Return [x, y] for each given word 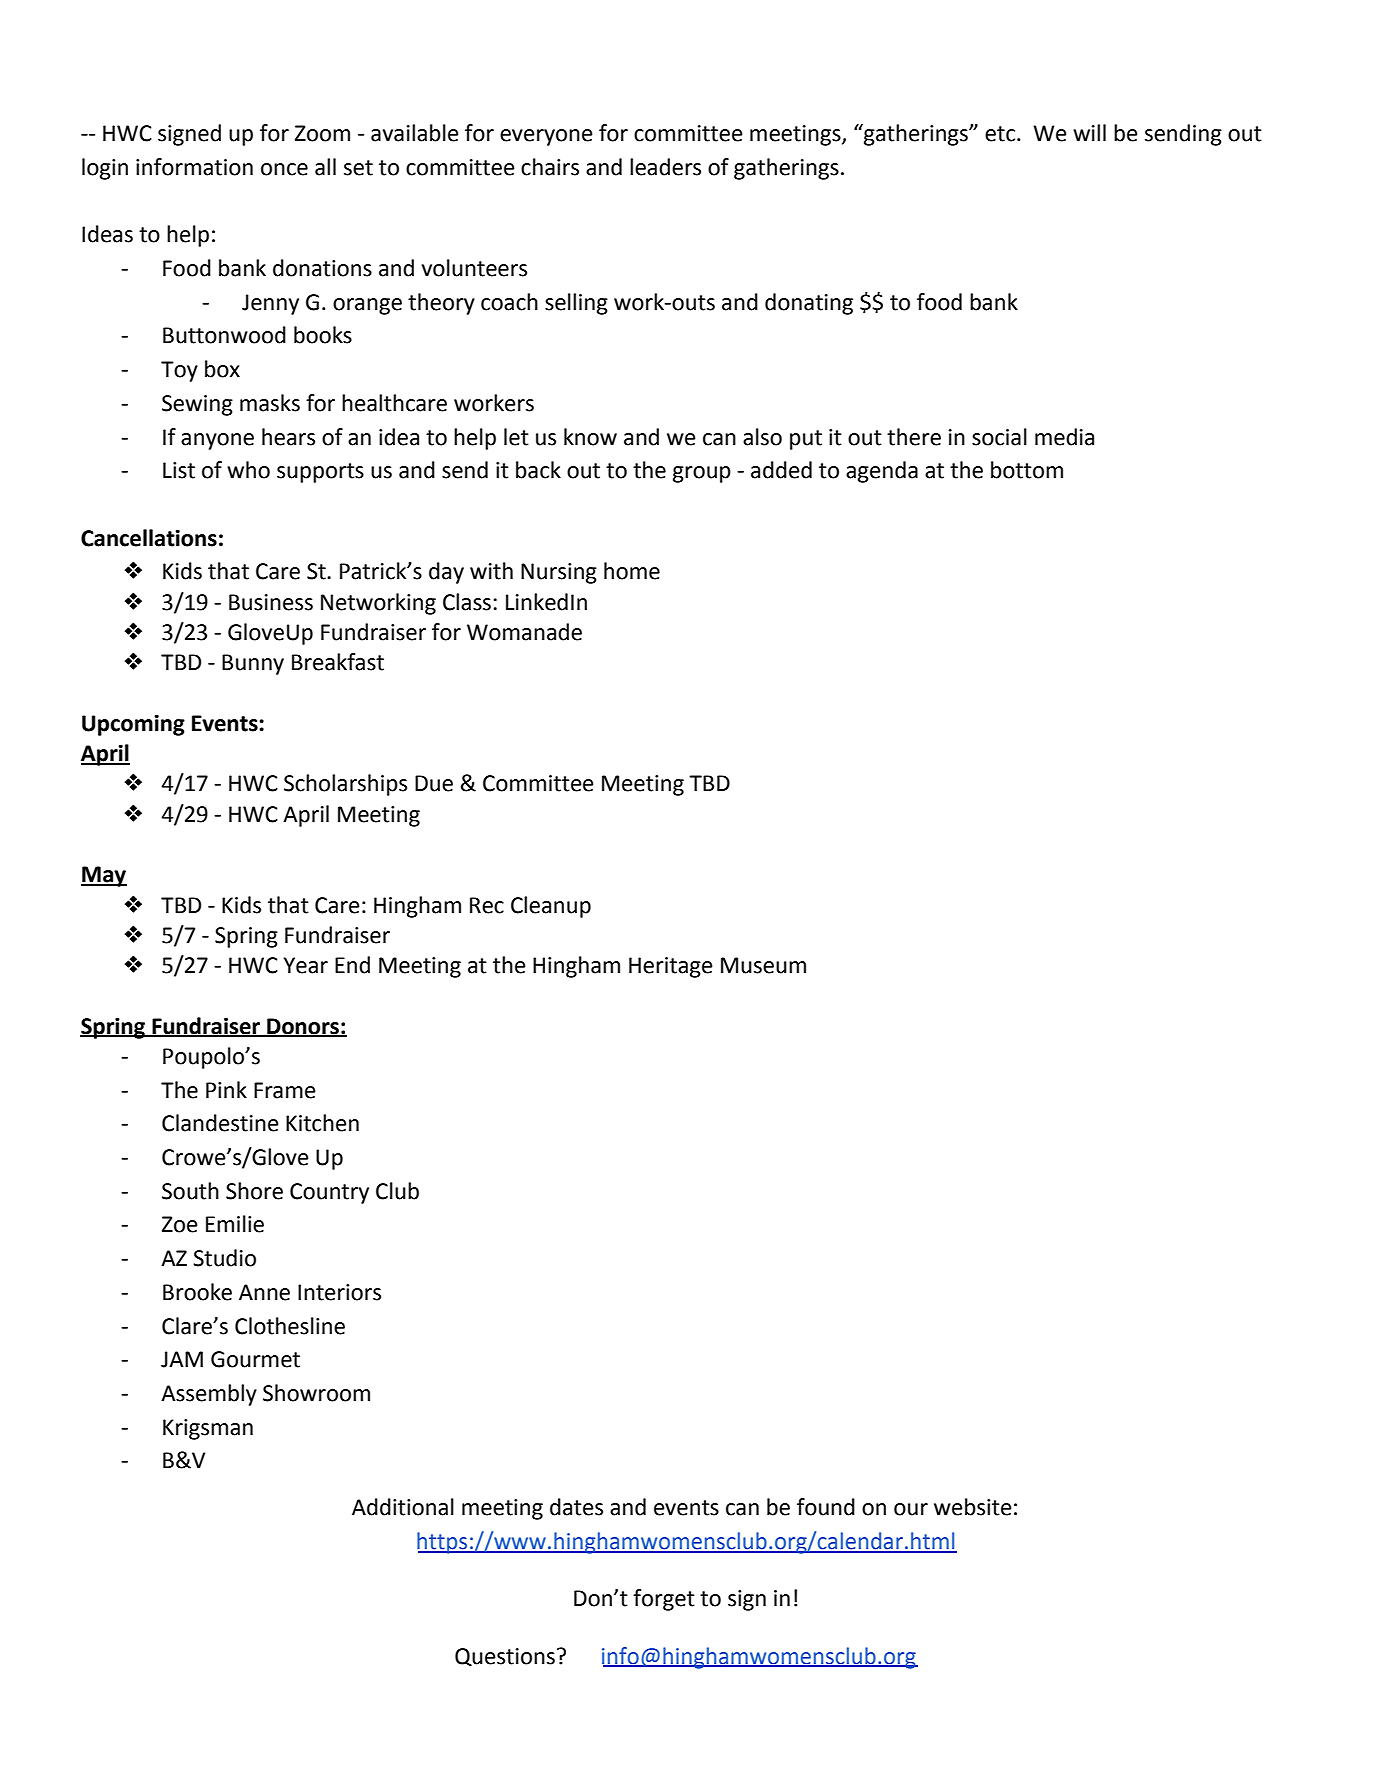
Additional [403, 1507]
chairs [550, 167]
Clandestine [220, 1123]
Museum [763, 965]
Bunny [253, 664]
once [284, 169]
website [973, 1507]
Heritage [671, 967]
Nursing [559, 573]
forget [664, 1600]
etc [1000, 134]
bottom [1027, 470]
